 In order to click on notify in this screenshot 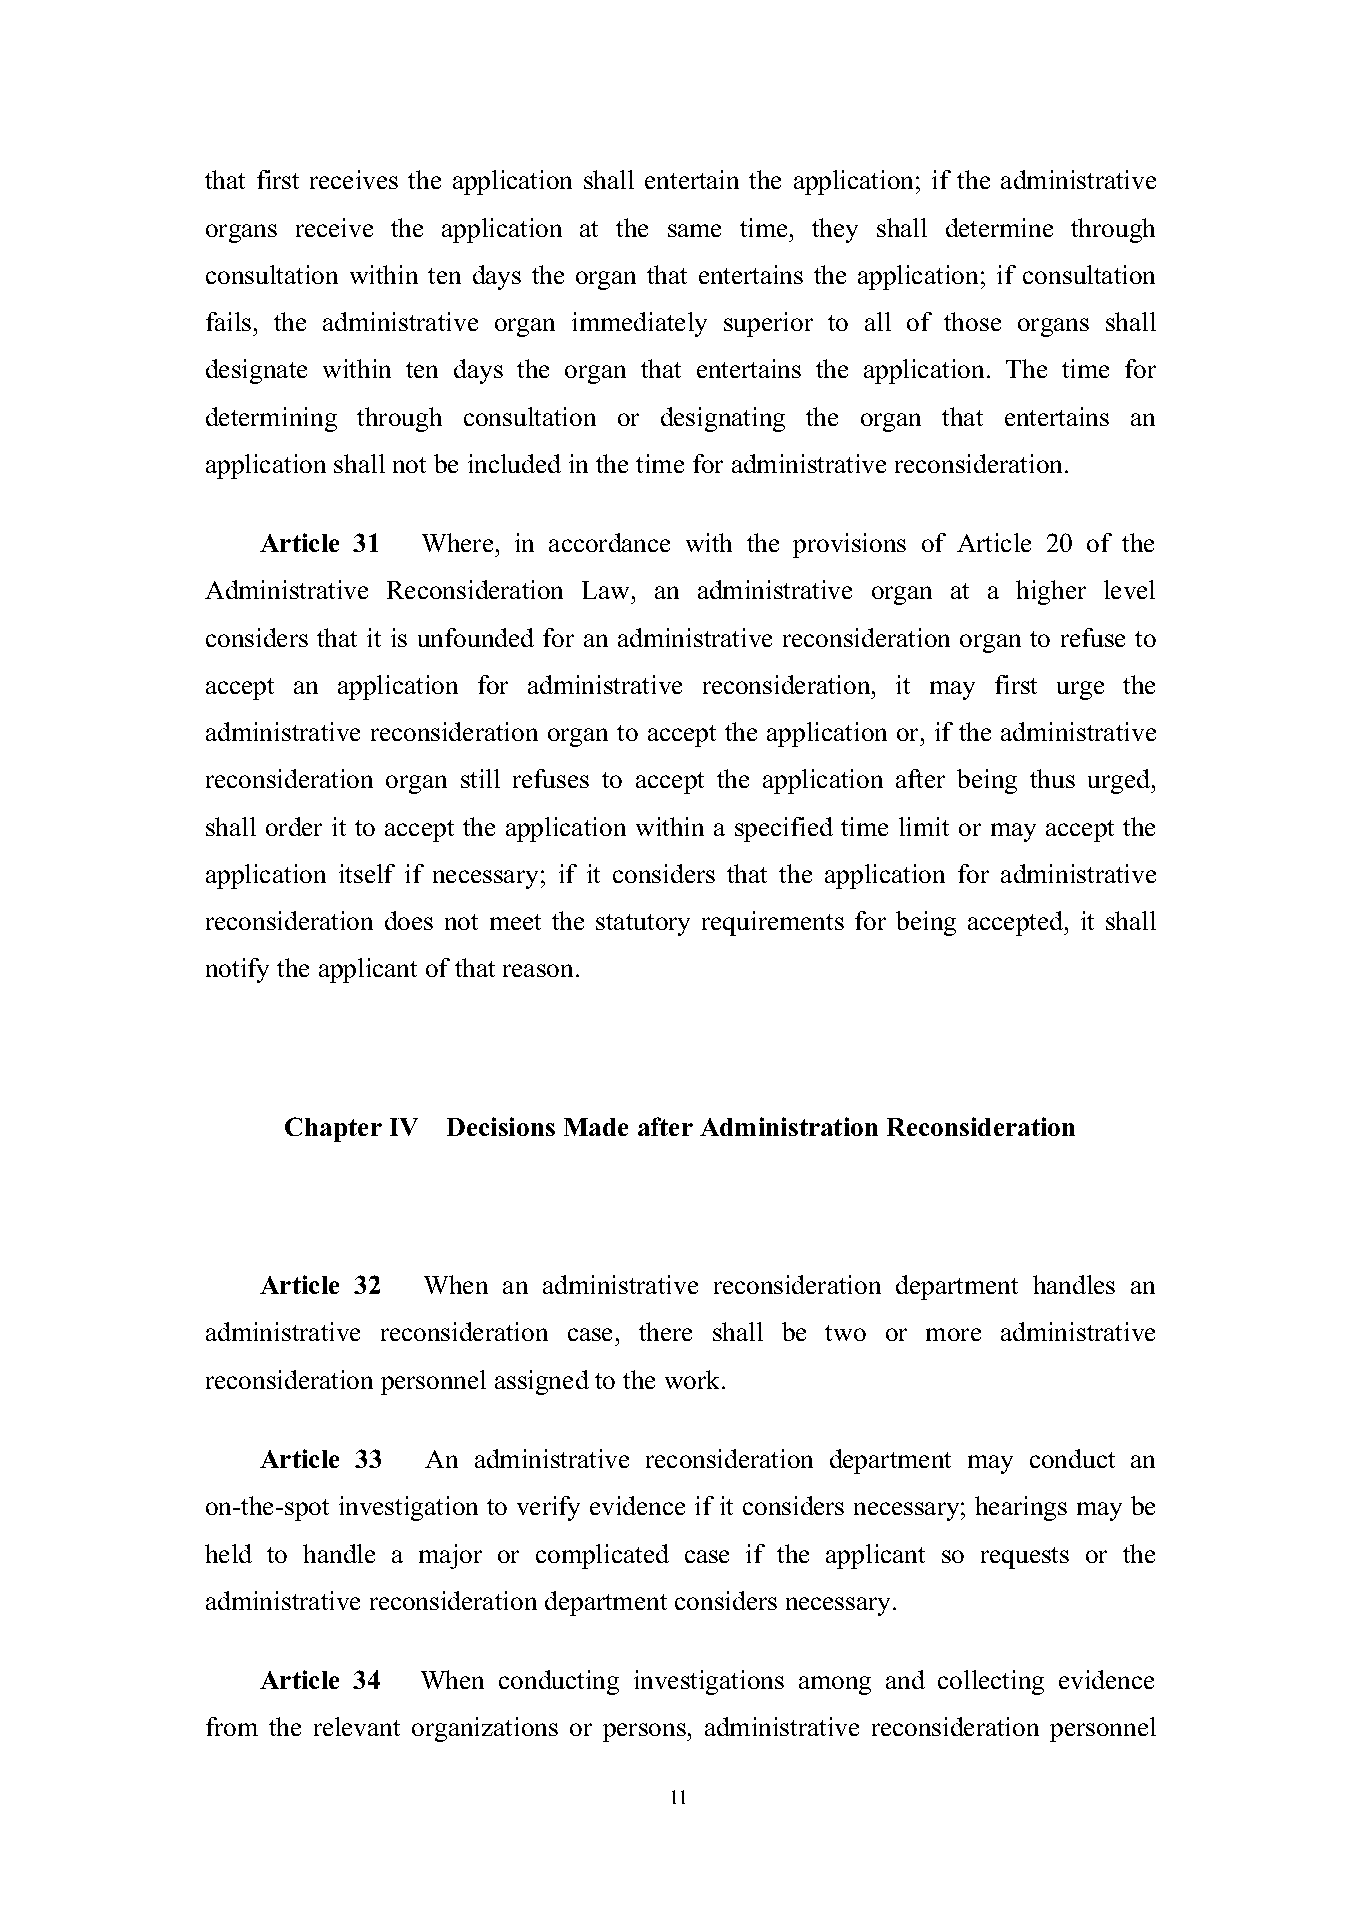, I will do `click(237, 970)`.
